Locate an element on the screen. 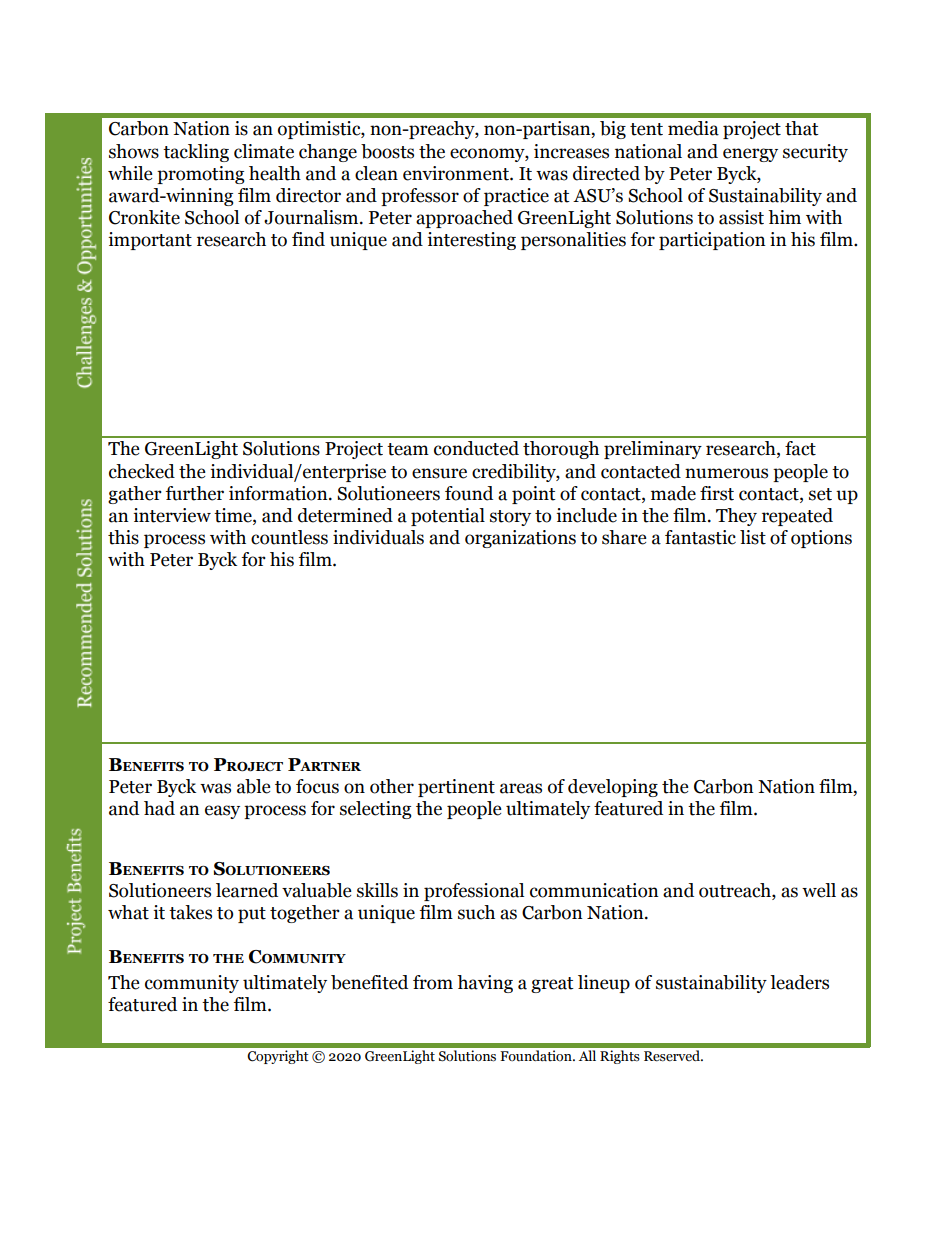  checked is located at coordinates (142, 471).
